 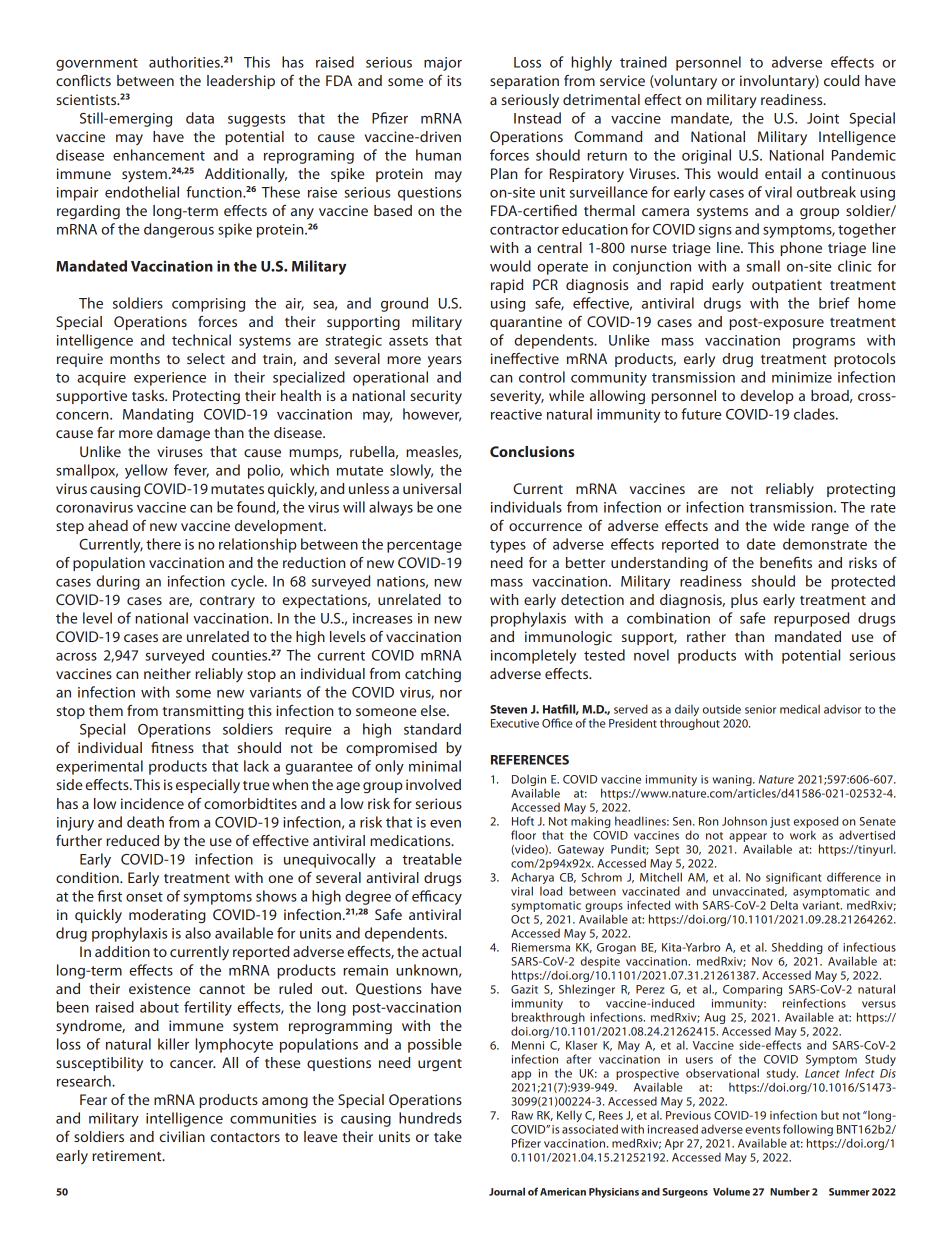 What do you see at coordinates (448, 1136) in the image?
I see `take` at bounding box center [448, 1136].
